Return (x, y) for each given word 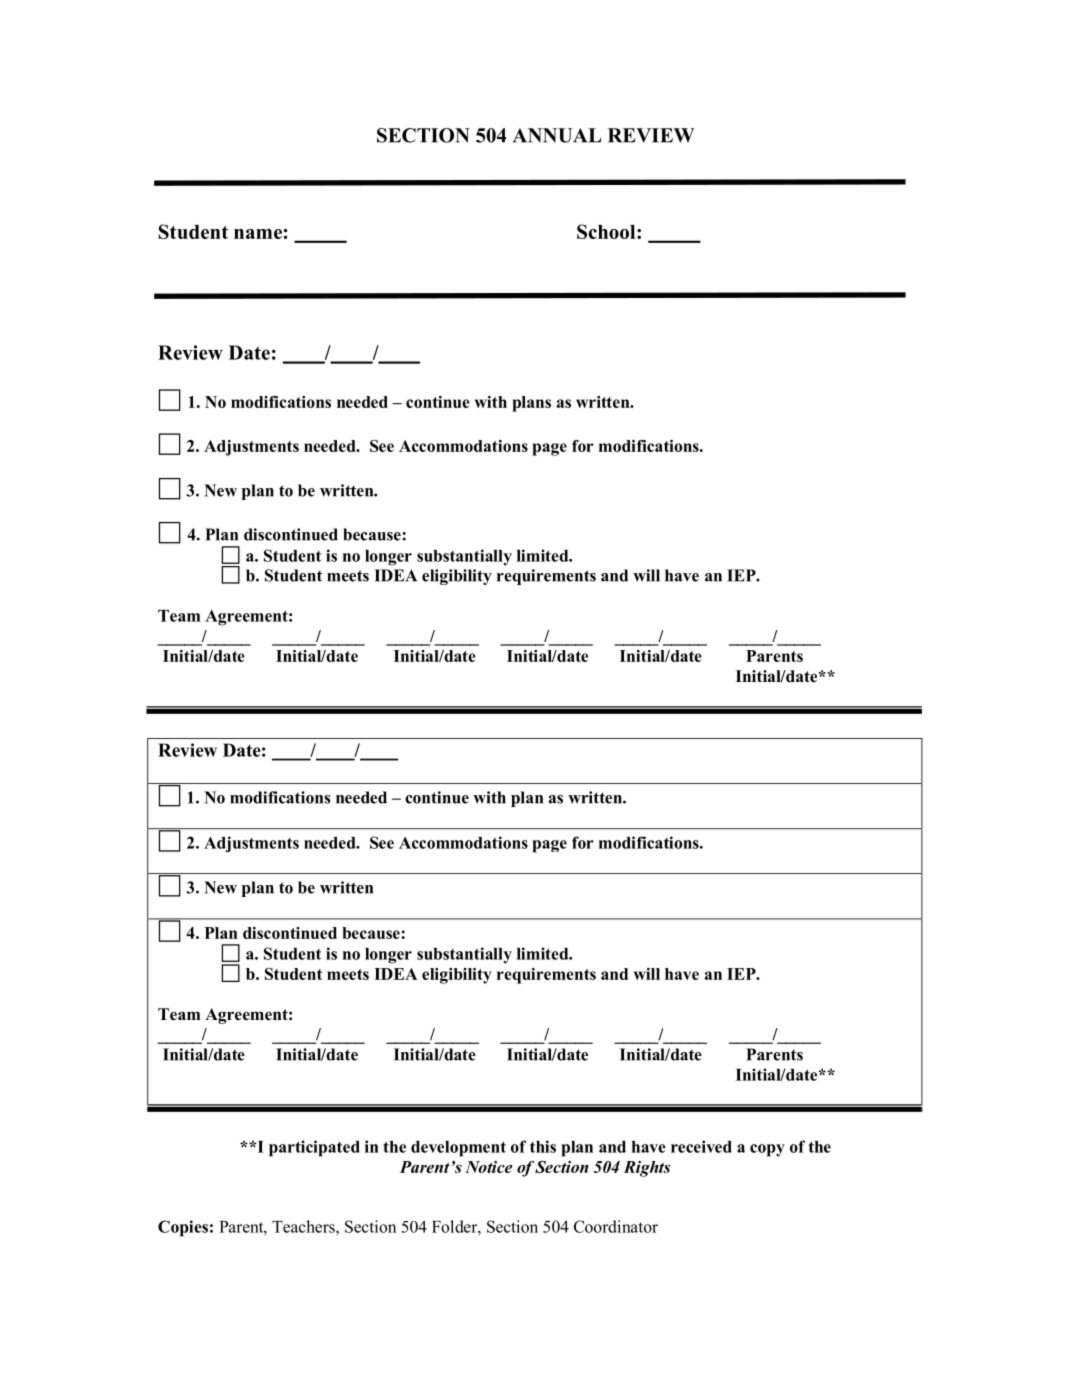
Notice (488, 1167)
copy (767, 1150)
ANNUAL (557, 135)
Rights (647, 1169)
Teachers (304, 1226)
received (701, 1146)
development (458, 1149)
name (258, 234)
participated (314, 1148)
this (543, 1146)
